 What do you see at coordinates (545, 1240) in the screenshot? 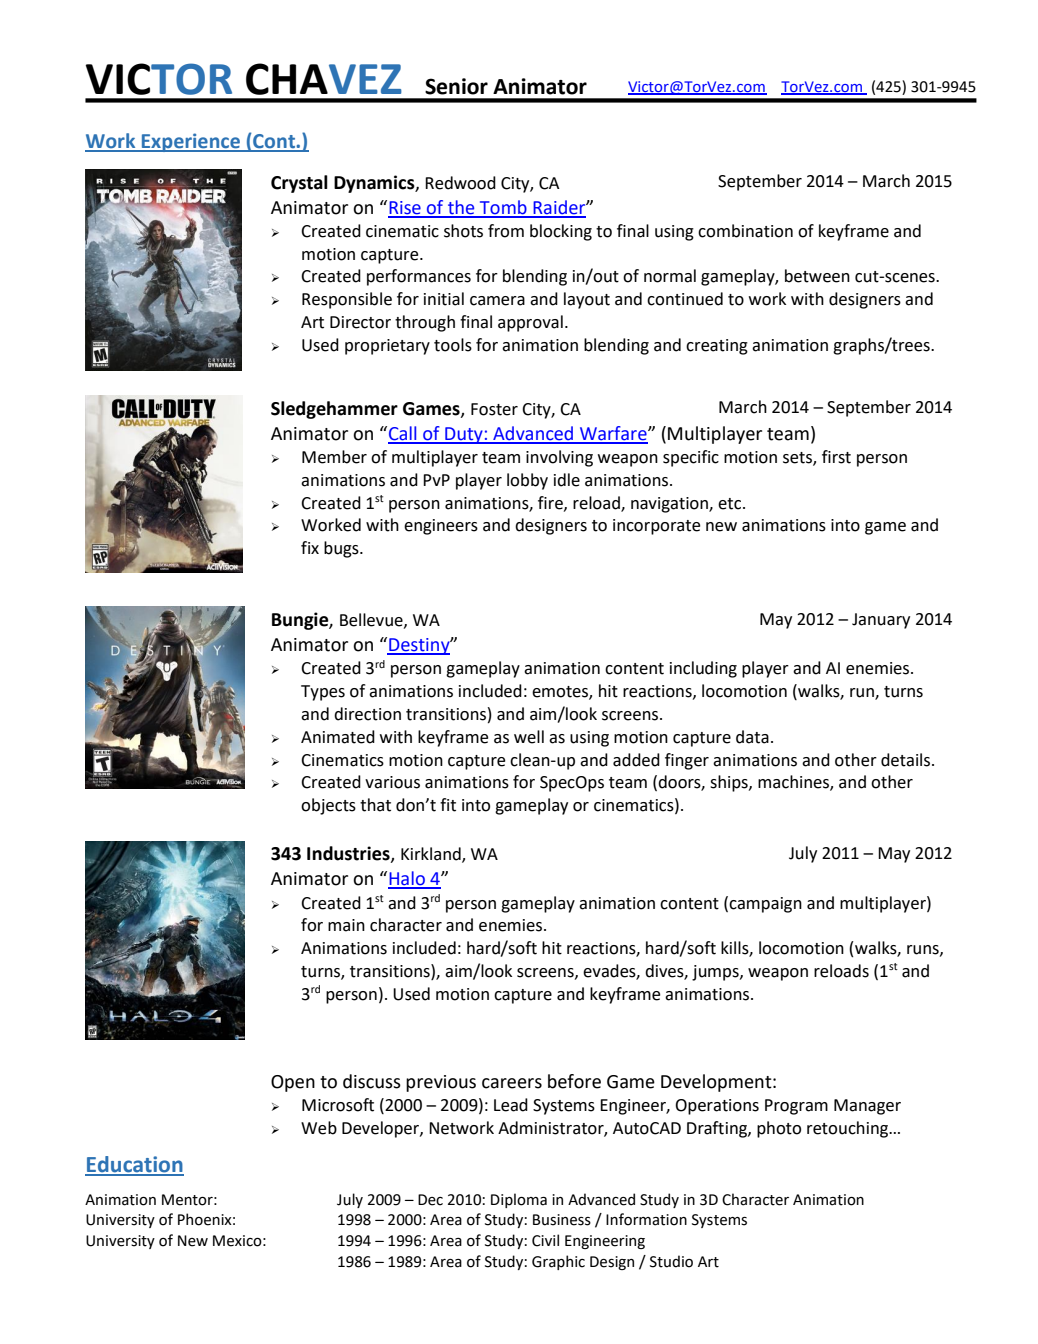
I see `Civil` at bounding box center [545, 1240].
